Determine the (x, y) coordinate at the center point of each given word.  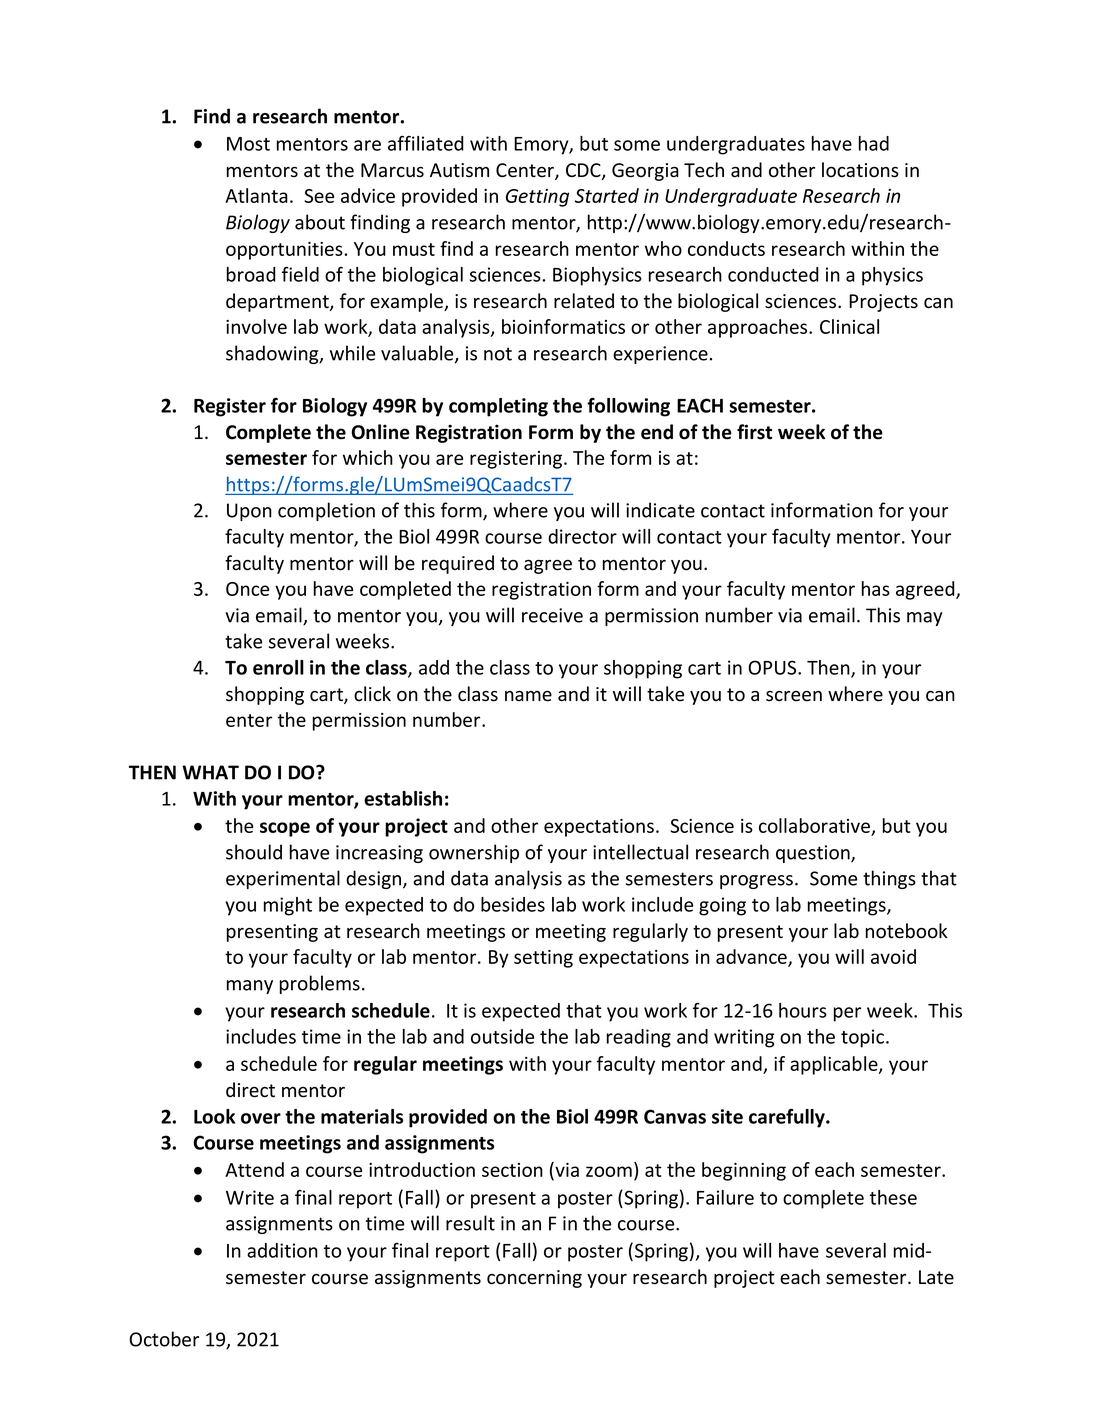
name (528, 696)
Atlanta (256, 195)
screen (794, 696)
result (470, 1223)
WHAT (210, 772)
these (893, 1197)
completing (498, 407)
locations (860, 170)
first (754, 432)
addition (282, 1250)
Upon (249, 512)
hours (803, 1010)
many (250, 987)
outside (502, 1036)
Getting (537, 198)
